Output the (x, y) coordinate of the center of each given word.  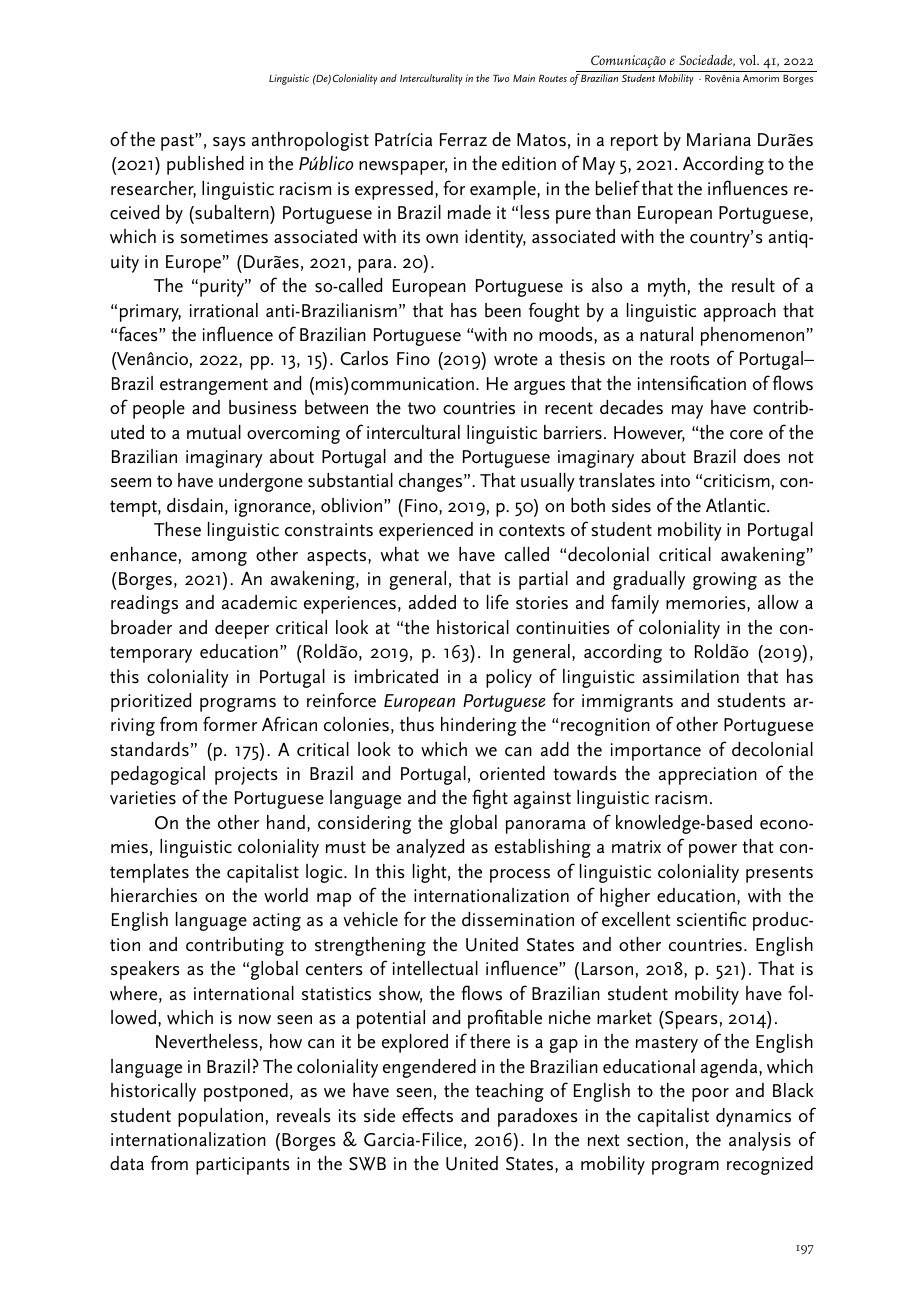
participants (243, 1166)
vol (749, 59)
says (229, 144)
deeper (242, 629)
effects (427, 1115)
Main (524, 78)
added (432, 602)
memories (707, 604)
